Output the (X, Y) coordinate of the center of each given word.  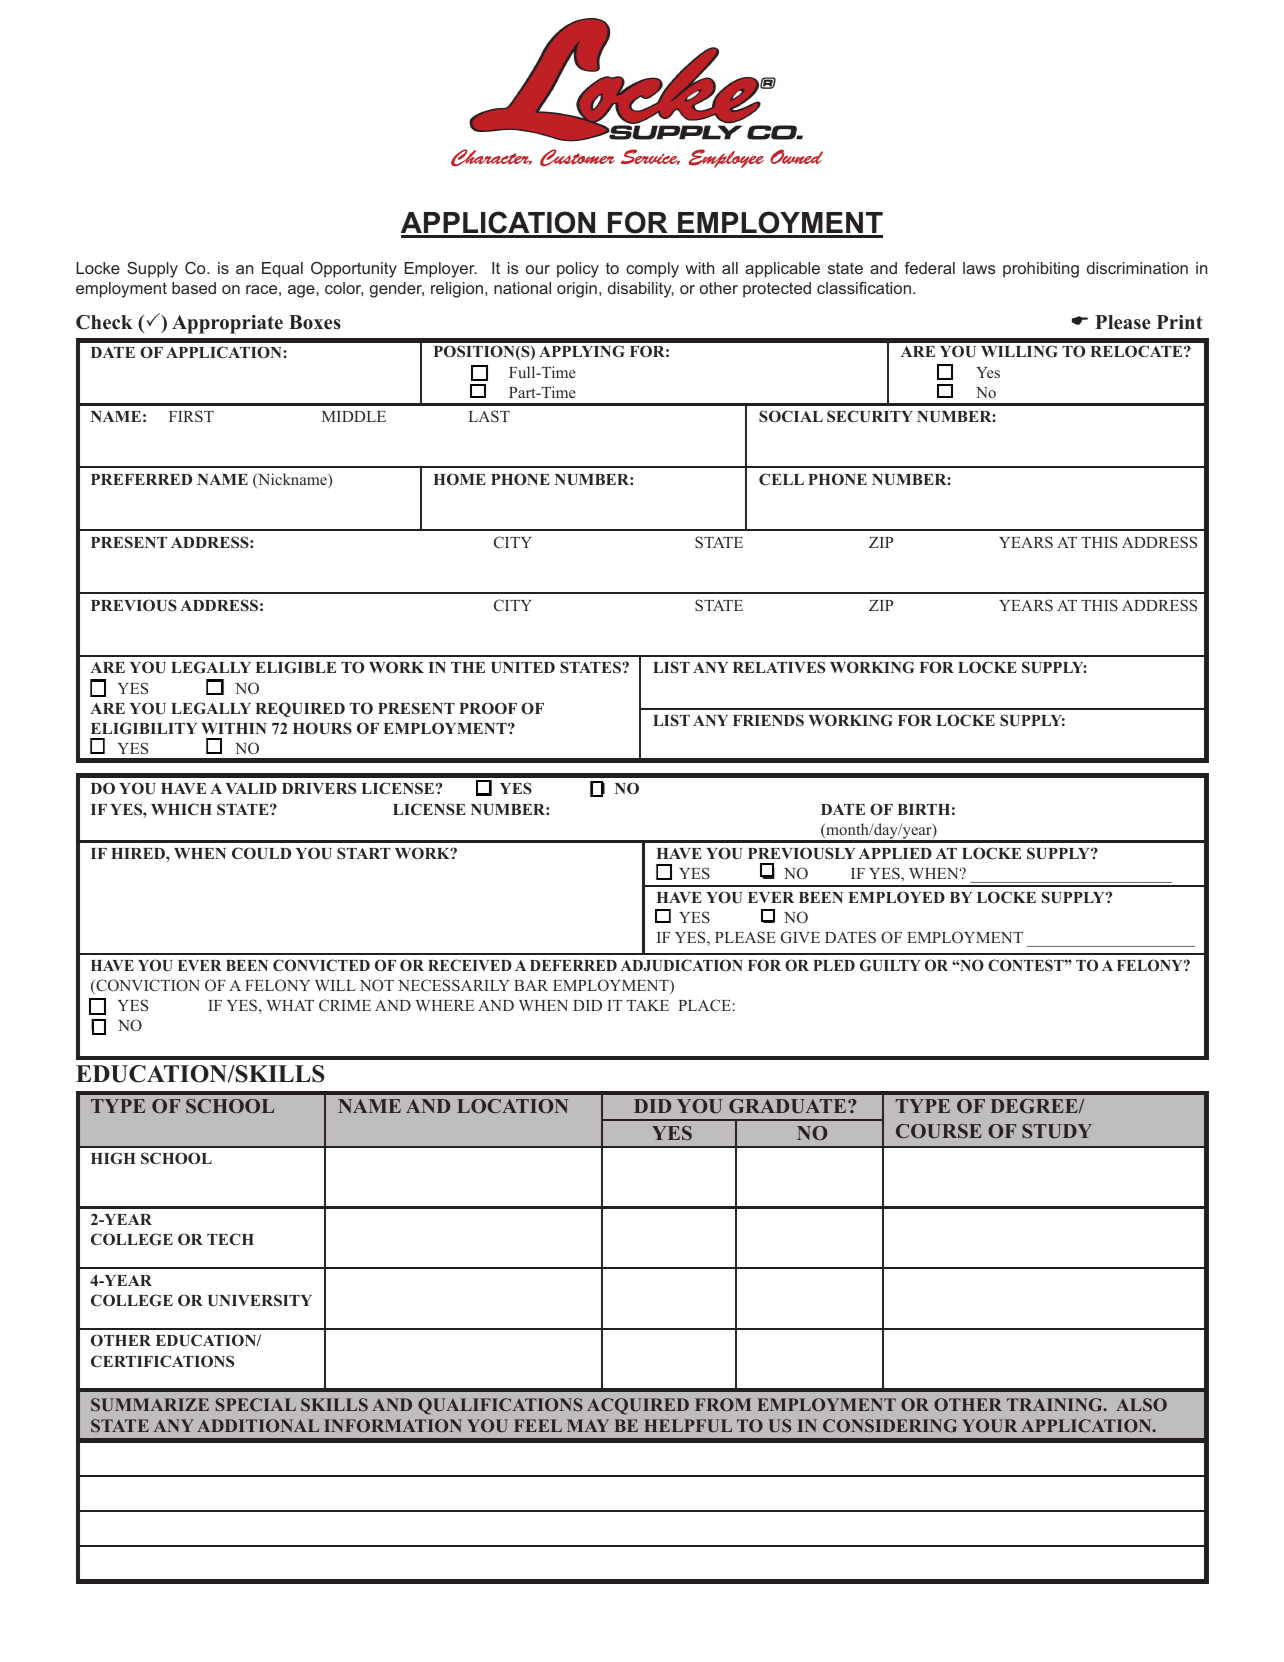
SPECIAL (256, 1404)
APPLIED (895, 853)
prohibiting (1041, 270)
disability (641, 290)
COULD (261, 853)
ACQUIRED (638, 1406)
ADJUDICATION (682, 965)
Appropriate (227, 324)
